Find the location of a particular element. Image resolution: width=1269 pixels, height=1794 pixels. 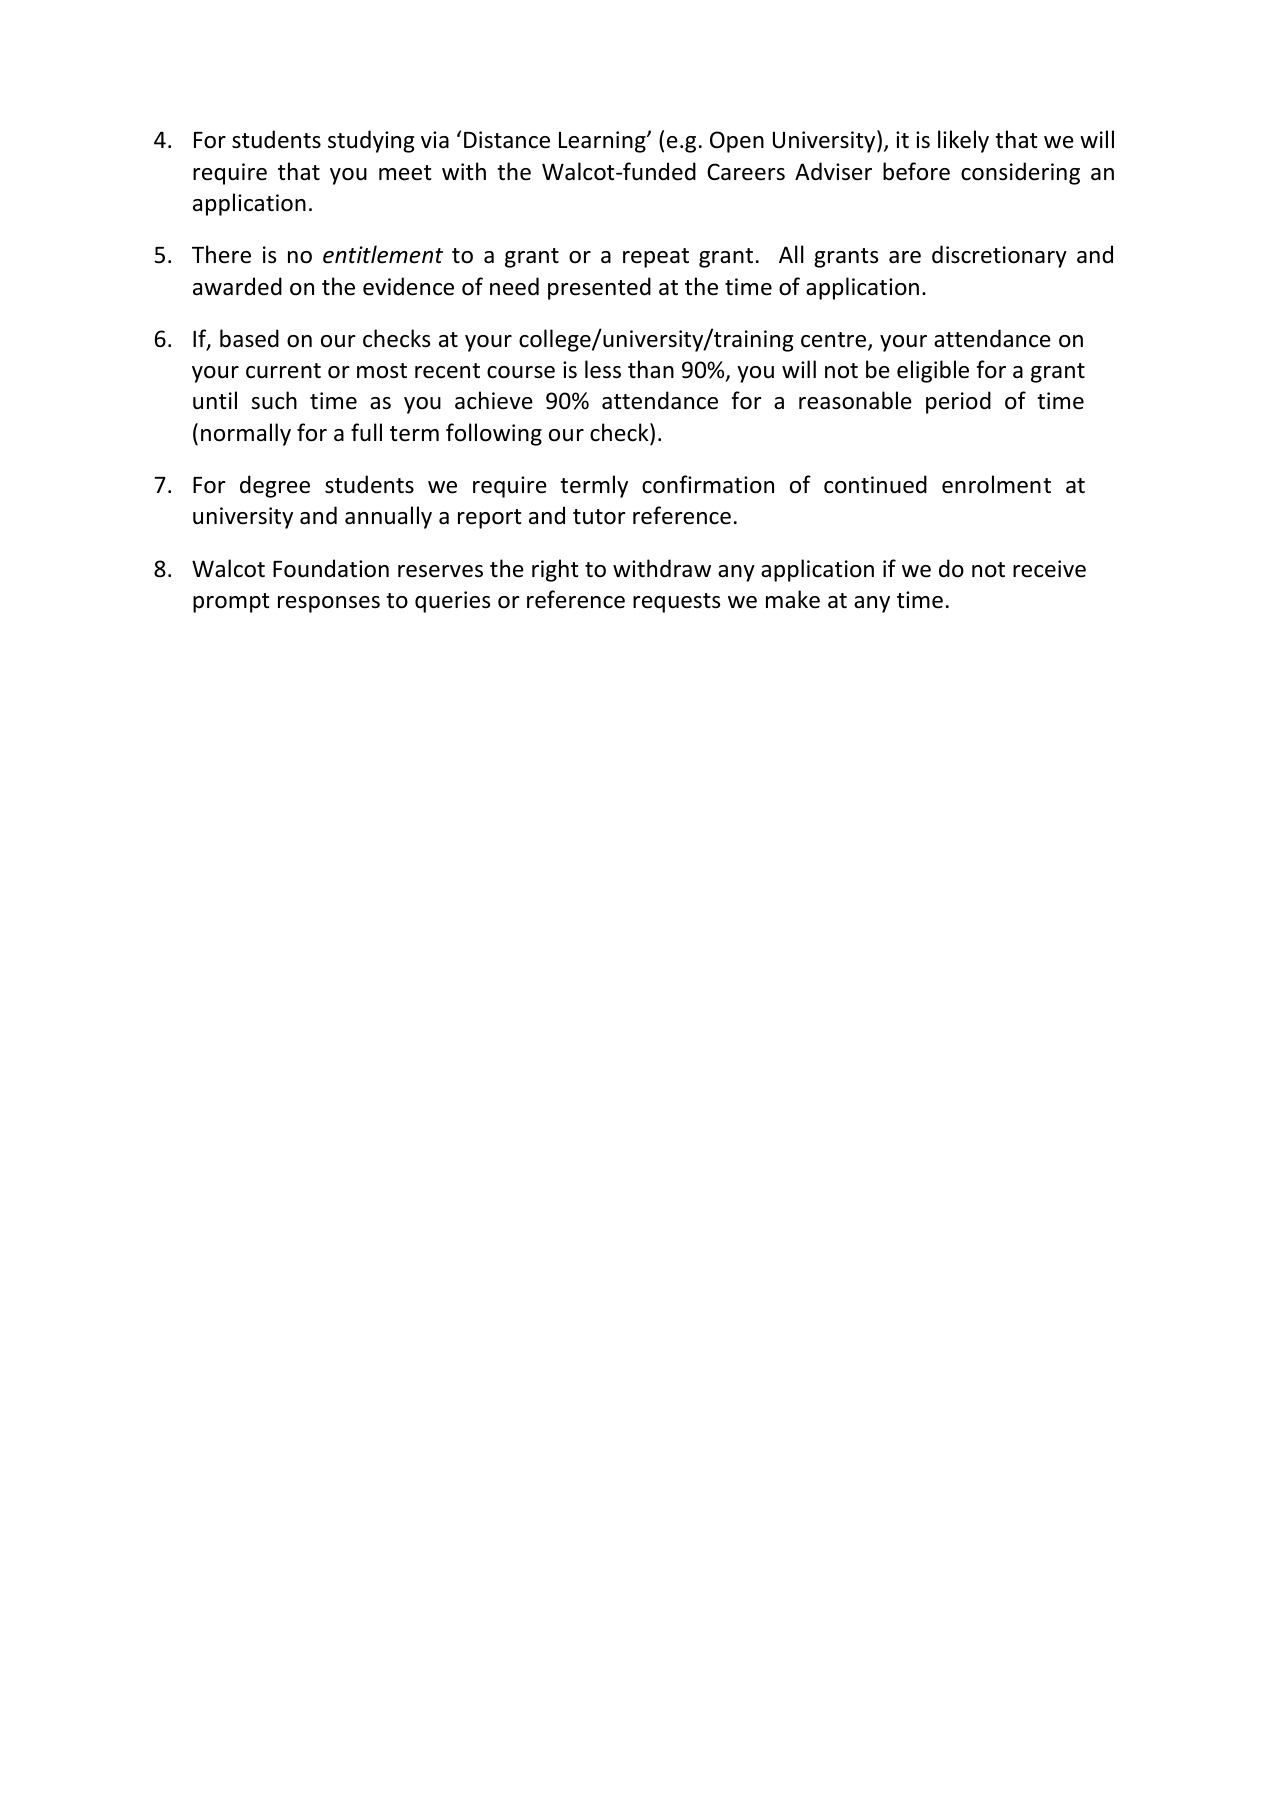

repeat is located at coordinates (656, 258).
